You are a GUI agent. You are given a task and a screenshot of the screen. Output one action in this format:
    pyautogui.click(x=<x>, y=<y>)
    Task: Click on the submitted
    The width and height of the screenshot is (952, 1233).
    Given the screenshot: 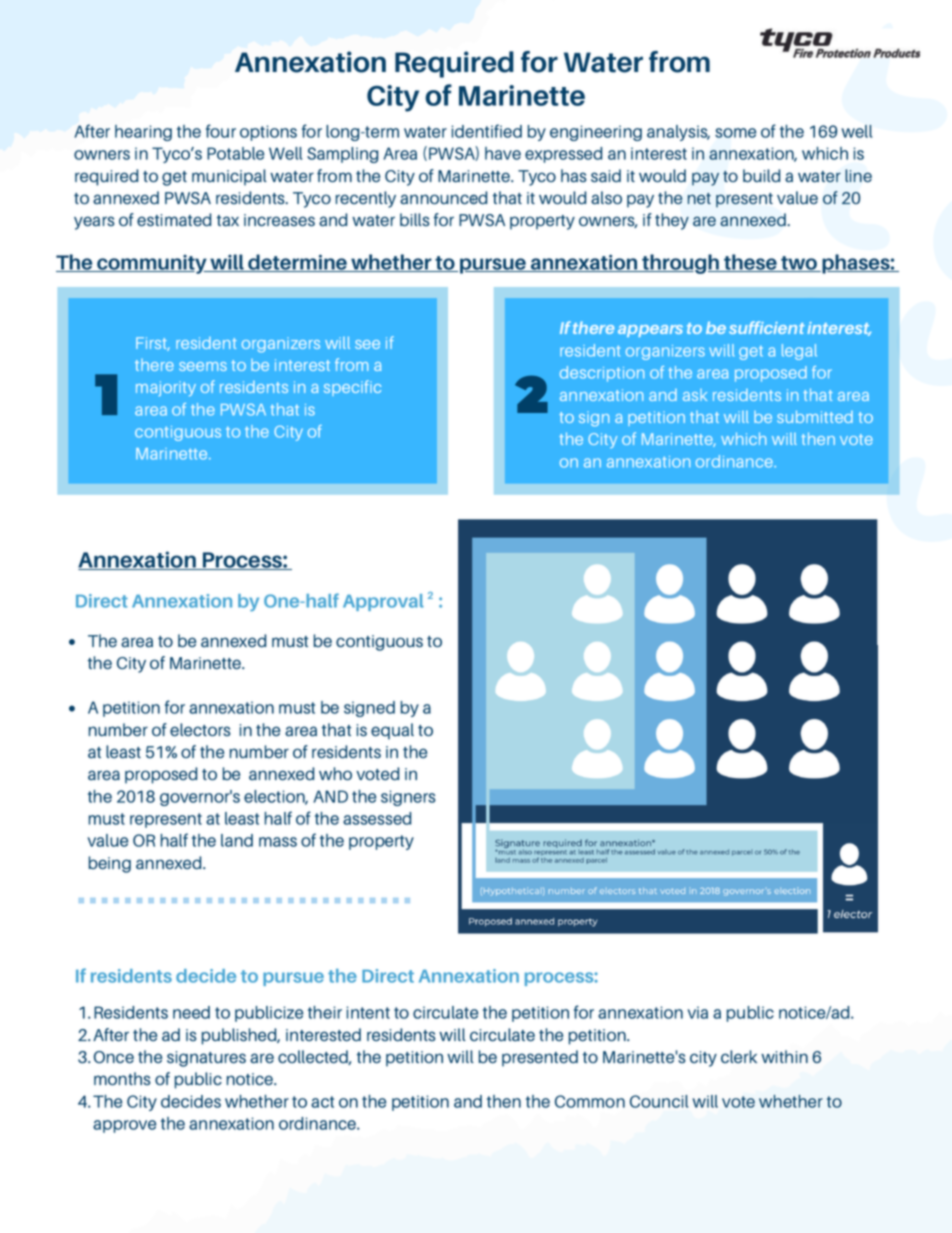 What is the action you would take?
    pyautogui.click(x=815, y=416)
